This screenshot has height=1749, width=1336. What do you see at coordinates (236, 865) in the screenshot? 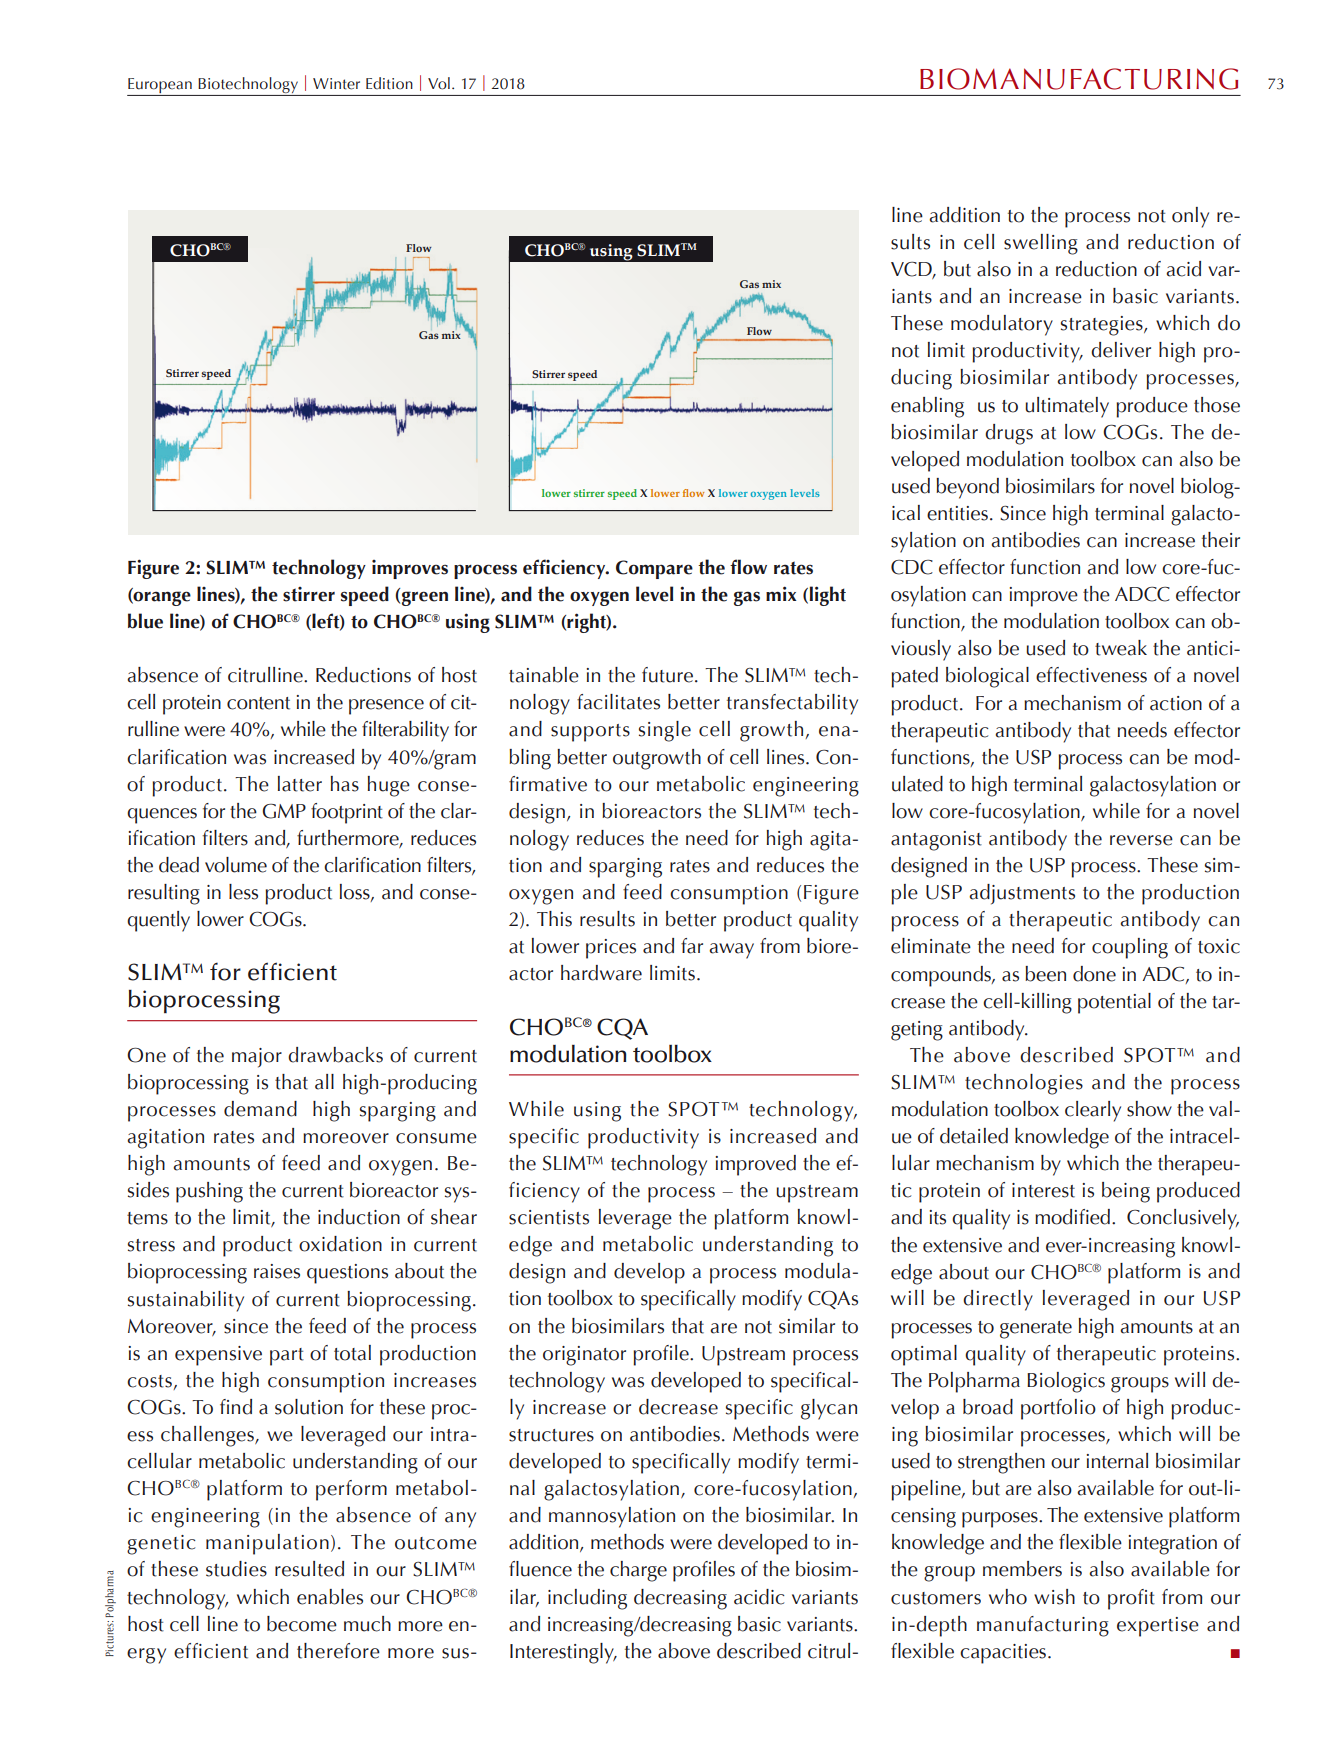
I see `volume` at bounding box center [236, 865].
